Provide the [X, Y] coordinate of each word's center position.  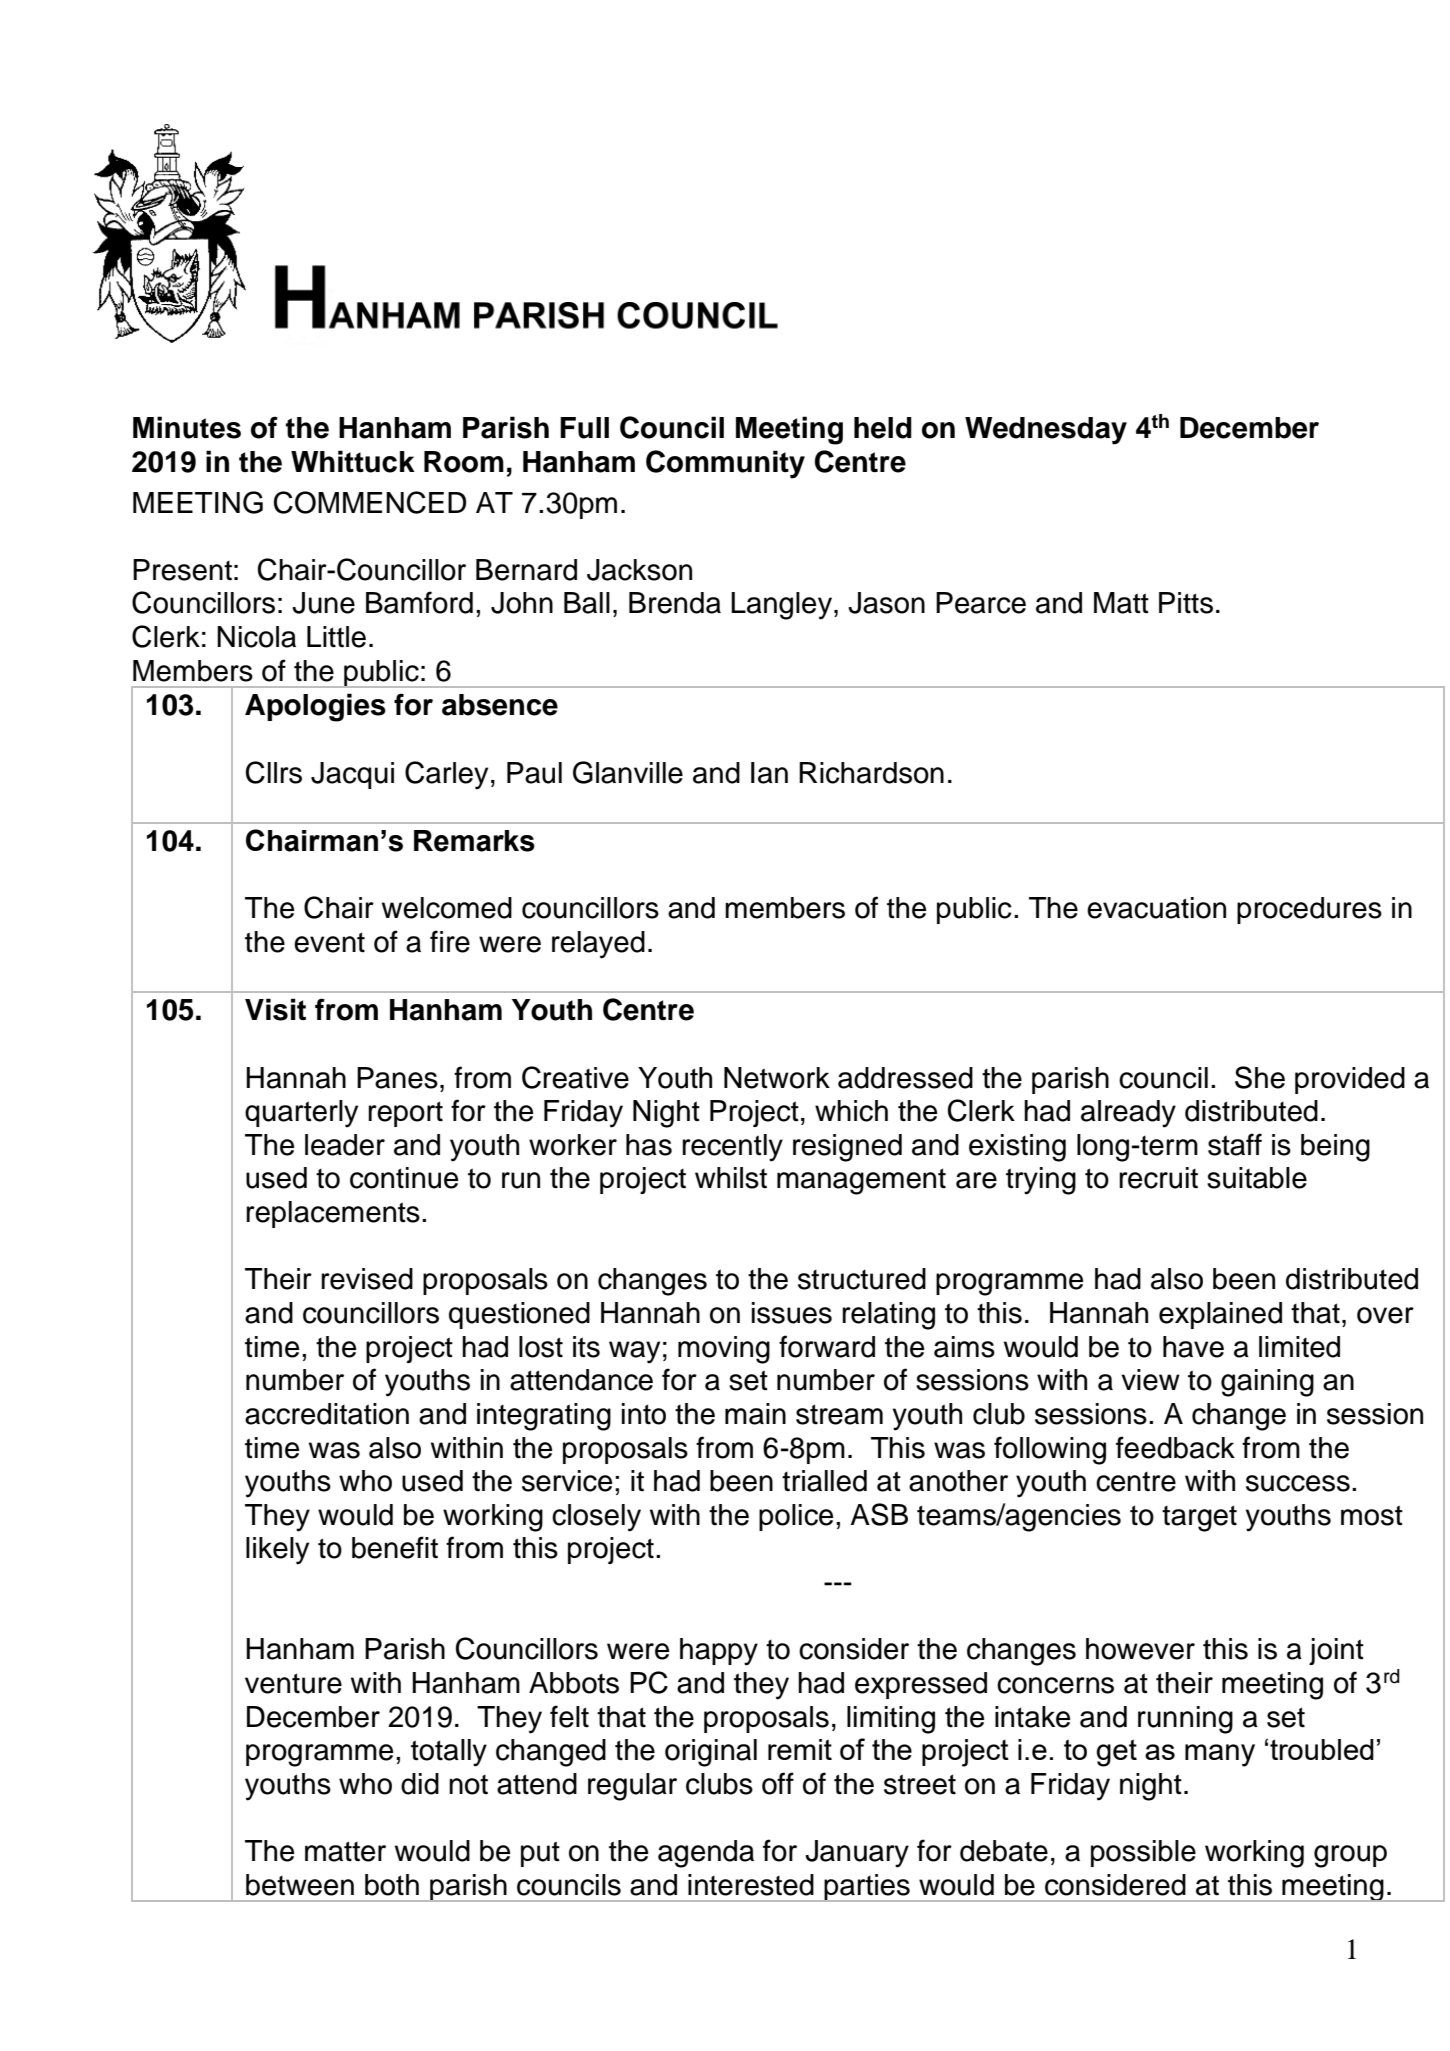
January [857, 1854]
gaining [1267, 1383]
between [300, 1885]
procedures [1309, 910]
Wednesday [1046, 431]
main [755, 1414]
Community [725, 464]
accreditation [327, 1414]
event [329, 942]
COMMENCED [370, 502]
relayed [598, 945]
